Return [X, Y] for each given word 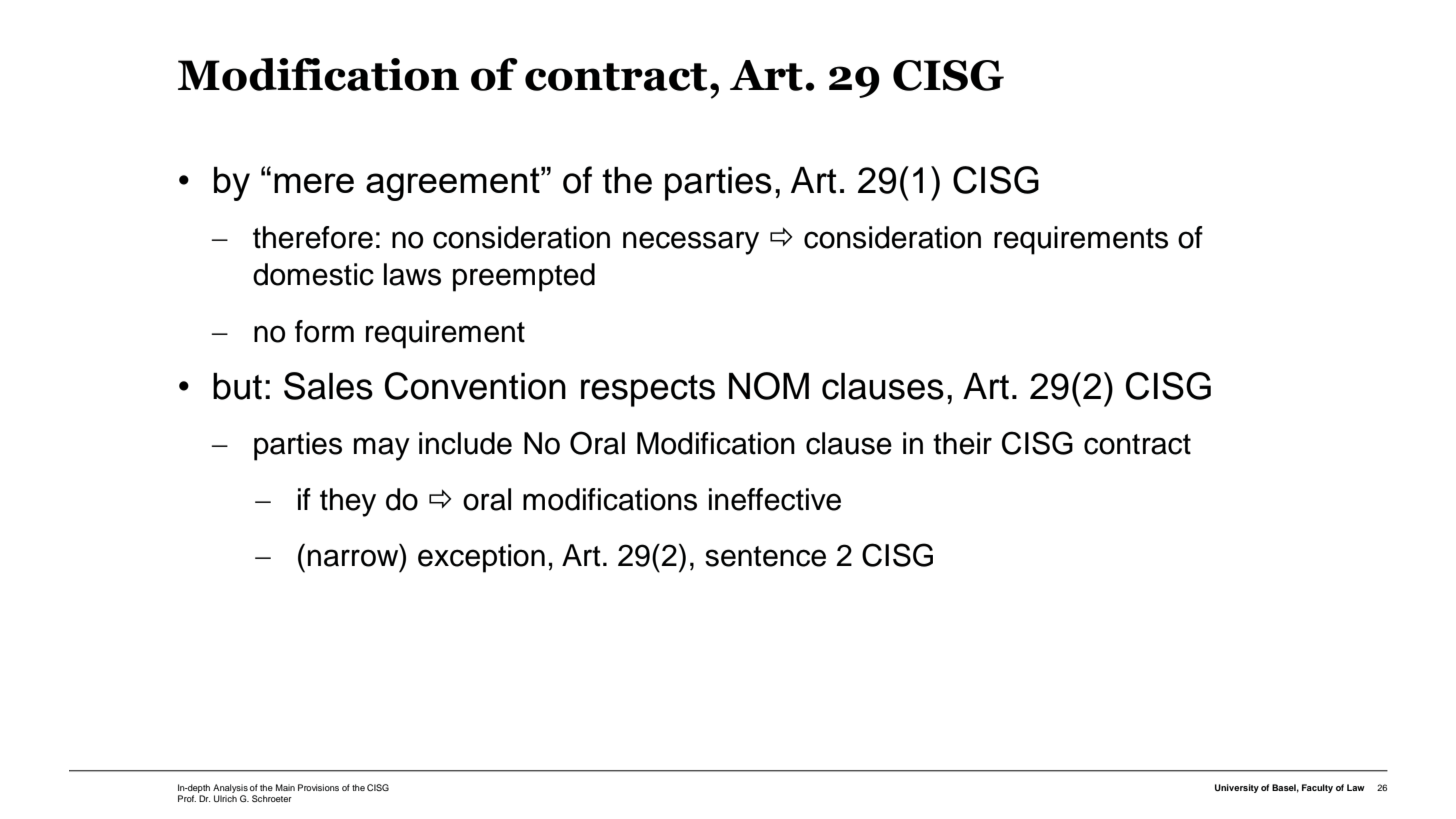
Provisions [318, 787]
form [324, 331]
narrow [353, 558]
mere [314, 183]
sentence [765, 556]
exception [481, 558]
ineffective [775, 499]
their [962, 443]
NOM [769, 386]
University [1237, 788]
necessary [691, 243]
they [348, 502]
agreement [454, 184]
